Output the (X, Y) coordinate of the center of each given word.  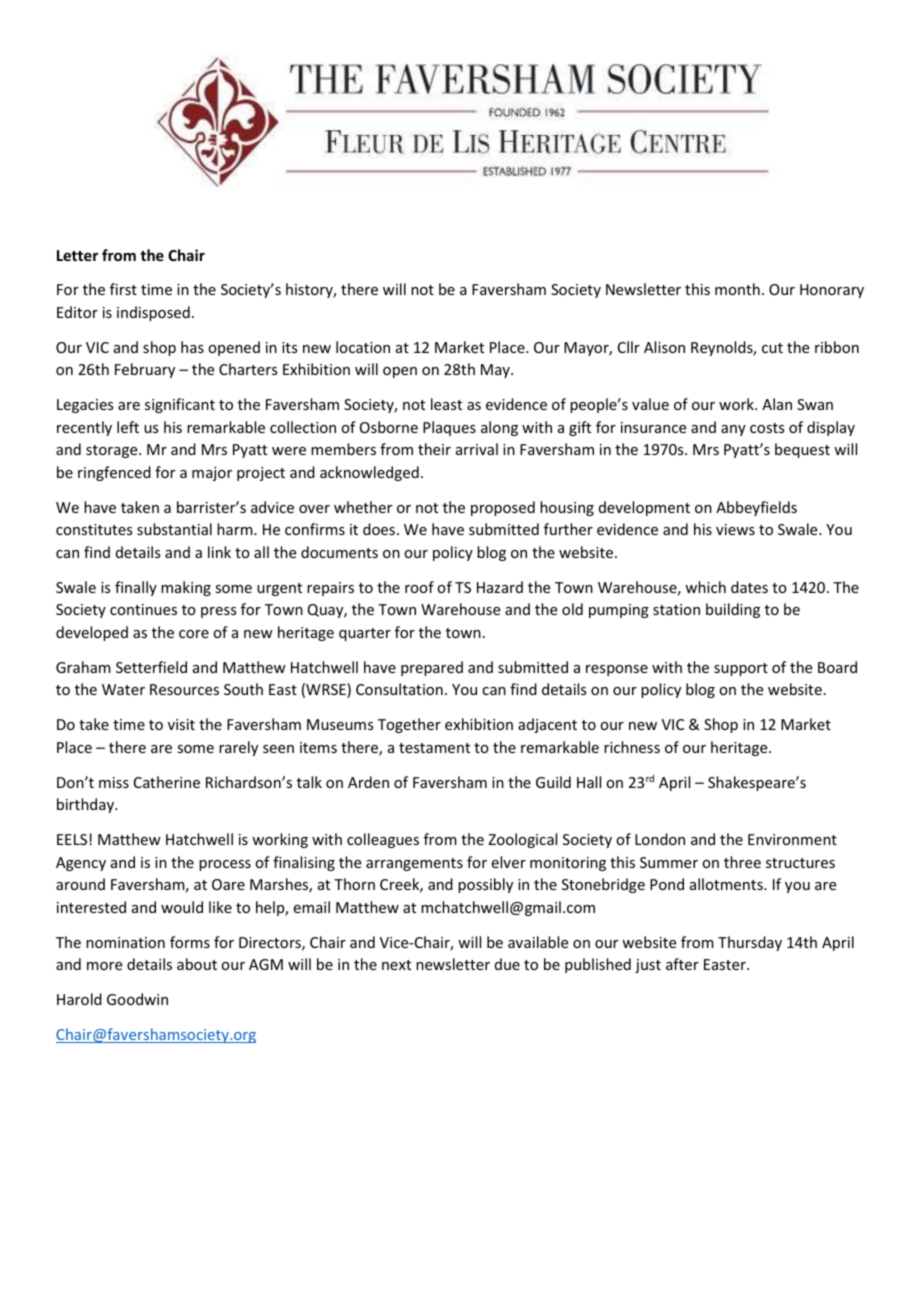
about (197, 964)
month (737, 289)
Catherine (167, 782)
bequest (802, 450)
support (741, 669)
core (194, 634)
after (682, 964)
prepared (432, 668)
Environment (792, 839)
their (434, 449)
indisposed (153, 313)
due (507, 964)
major (212, 474)
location (363, 347)
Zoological (522, 840)
